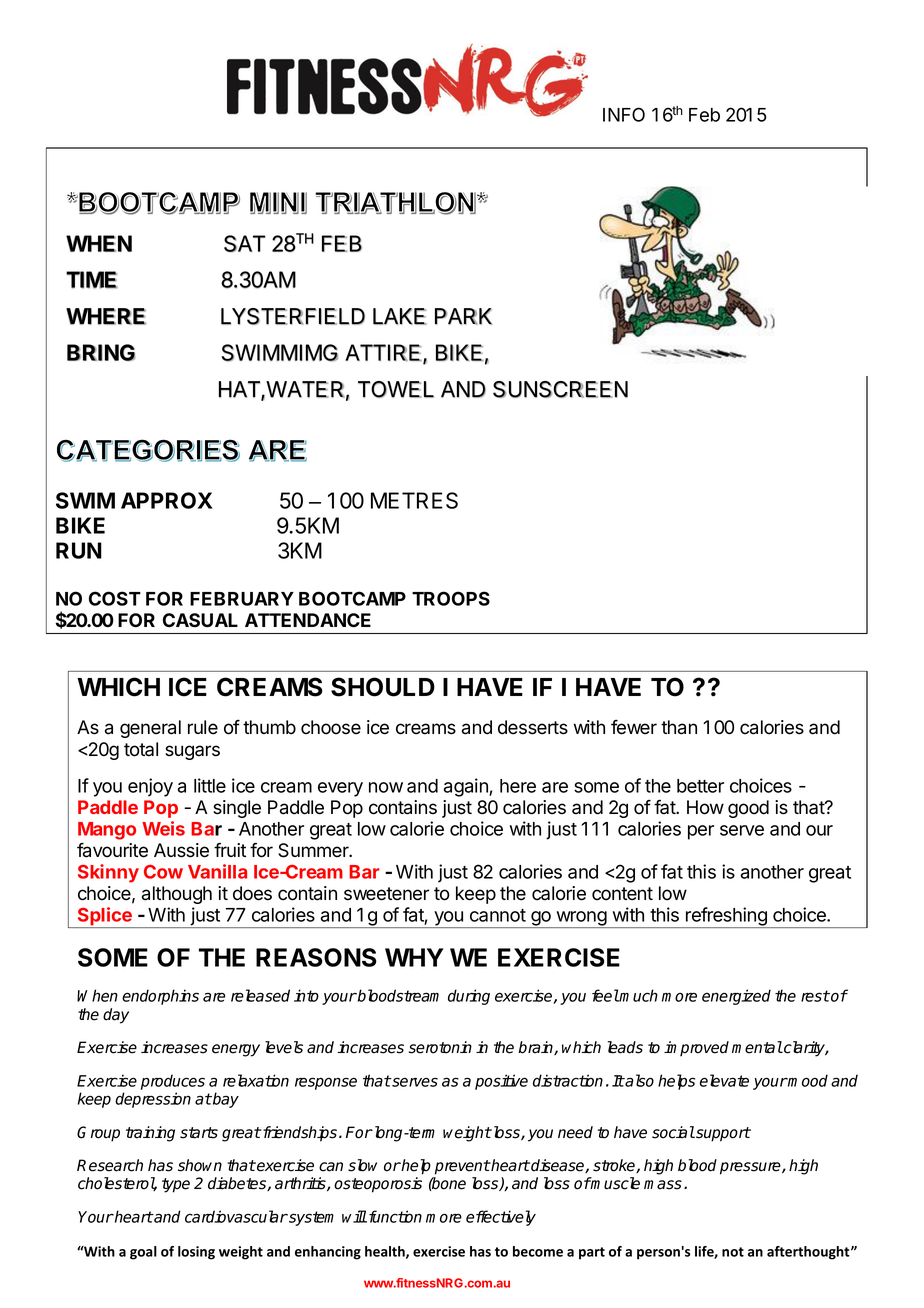 This screenshot has width=924, height=1308. Describe the element at coordinates (663, 1185) in the screenshot. I see `mass` at that location.
